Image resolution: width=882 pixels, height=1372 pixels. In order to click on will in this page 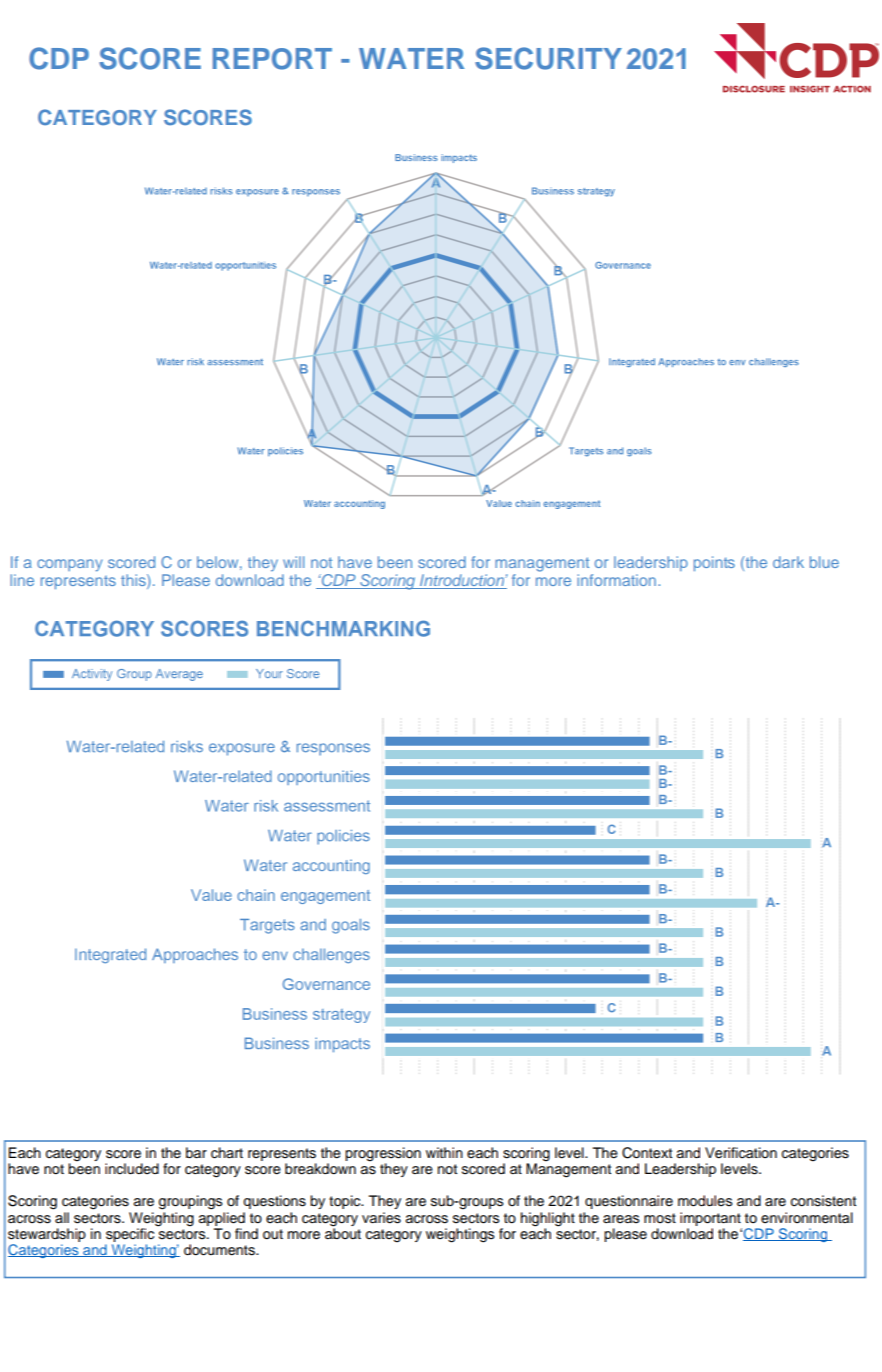, I will do `click(293, 562)`.
